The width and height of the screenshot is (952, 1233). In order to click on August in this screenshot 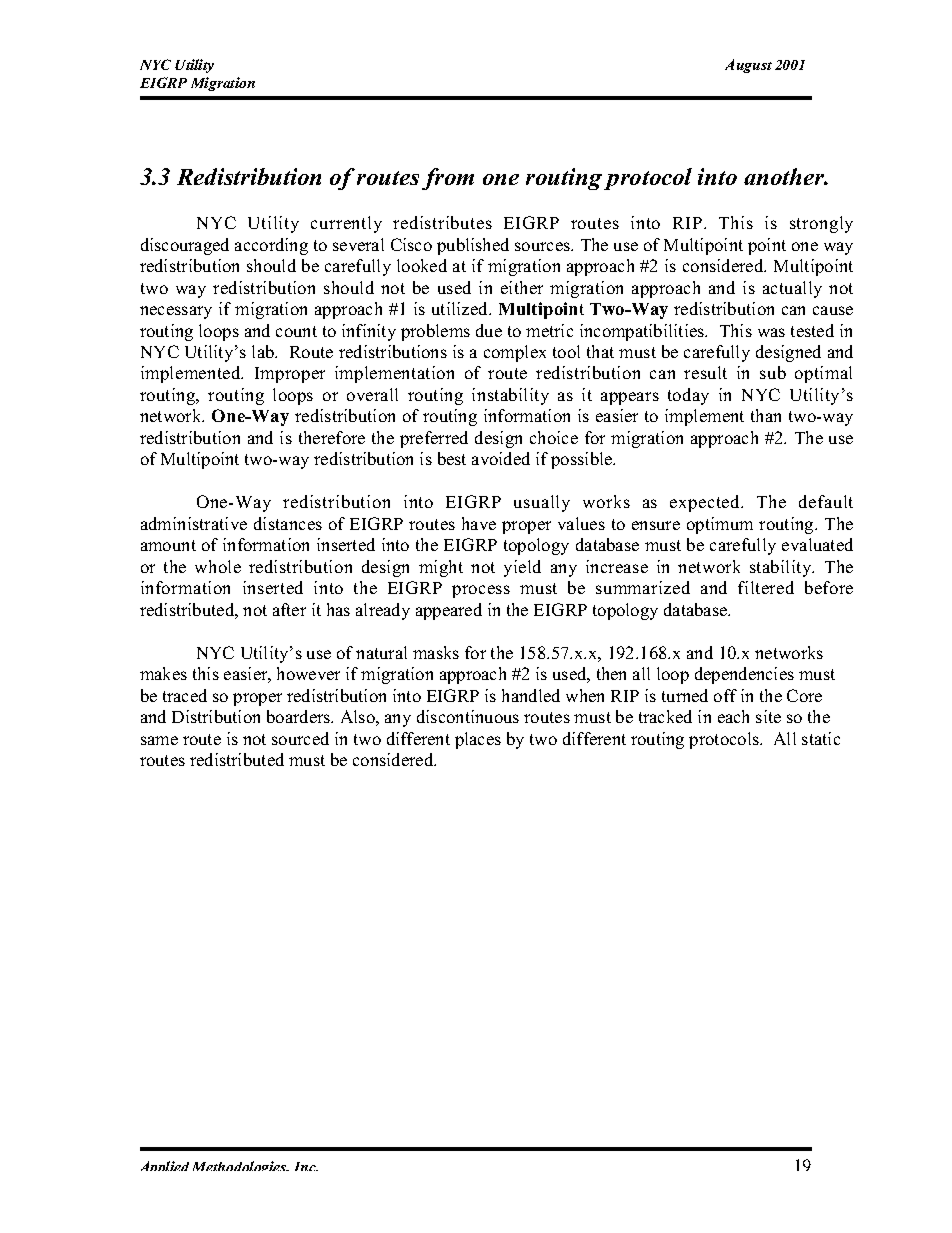, I will do `click(748, 66)`.
